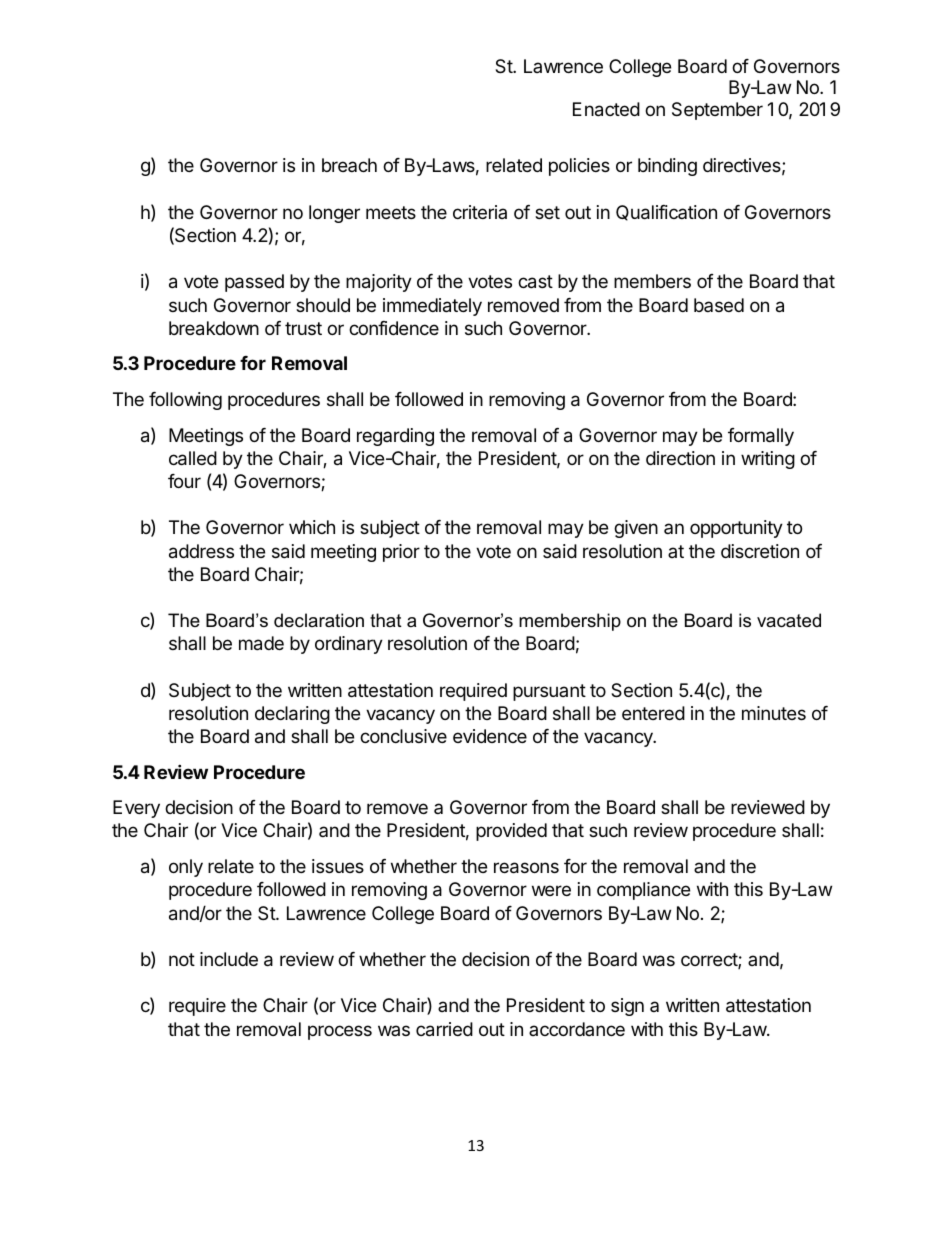 This page has width=952, height=1233. I want to click on evidence, so click(490, 736).
